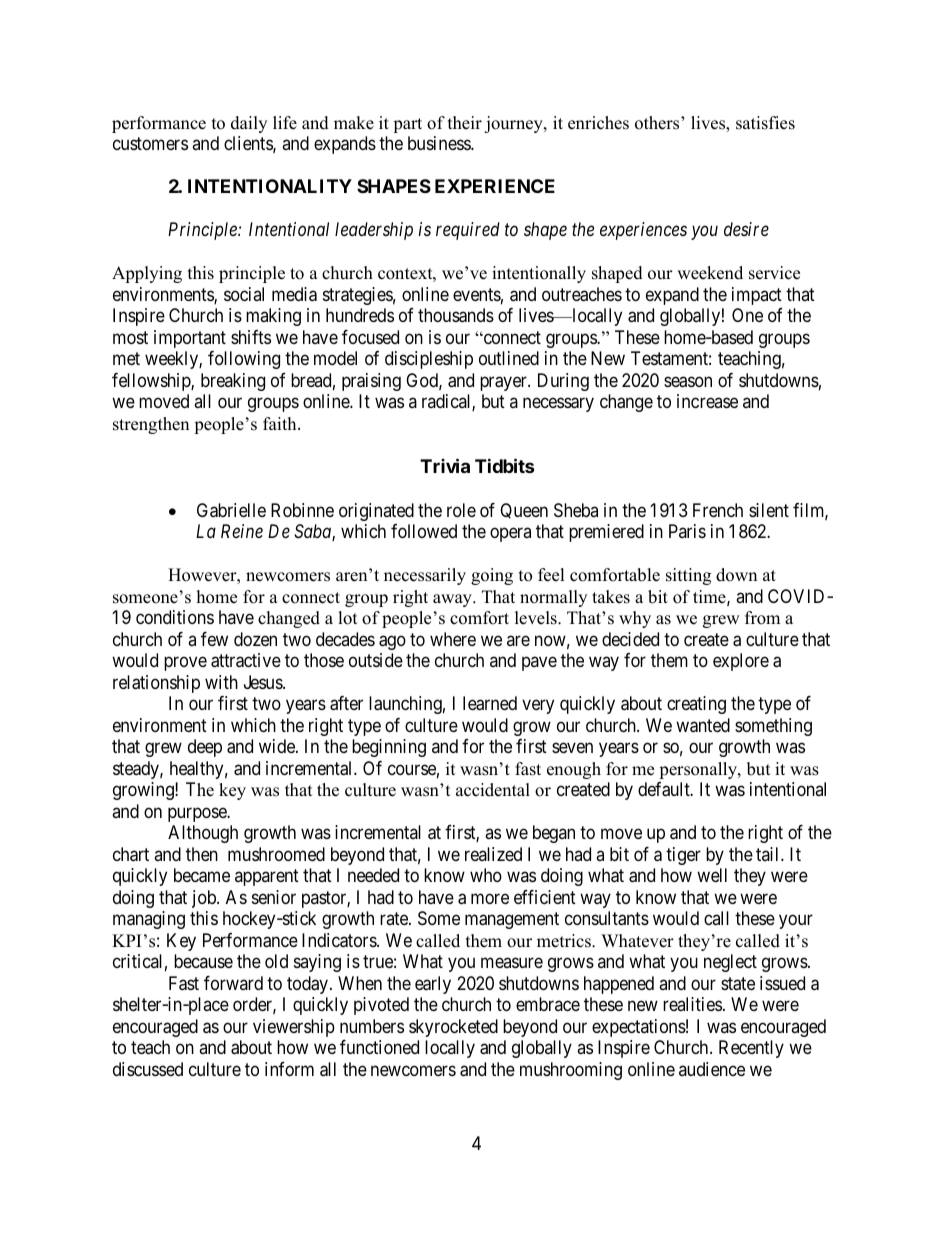 The image size is (952, 1233). What do you see at coordinates (453, 1028) in the screenshot?
I see `skyrocketed` at bounding box center [453, 1028].
